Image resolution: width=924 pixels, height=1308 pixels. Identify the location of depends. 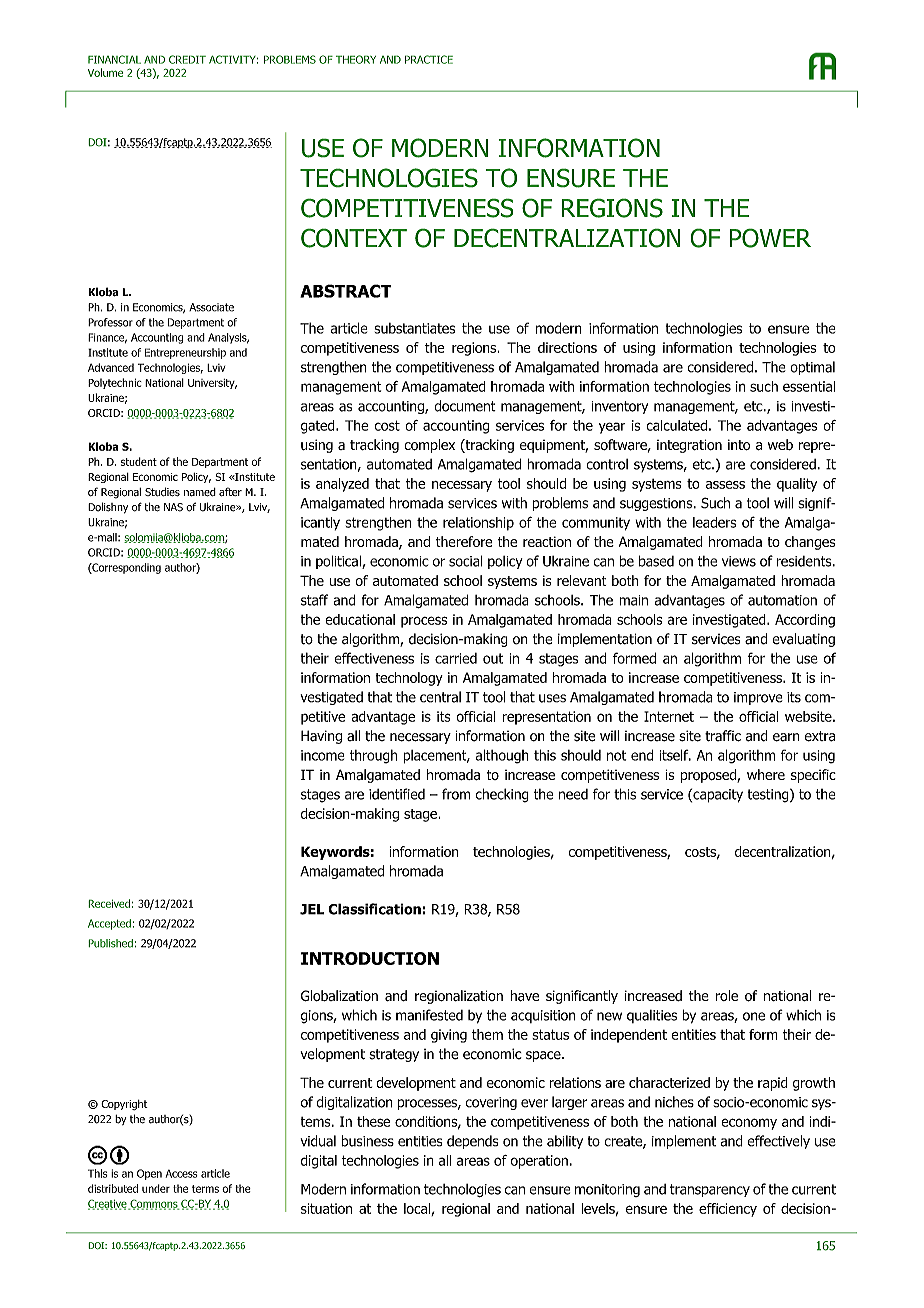
(473, 1142).
